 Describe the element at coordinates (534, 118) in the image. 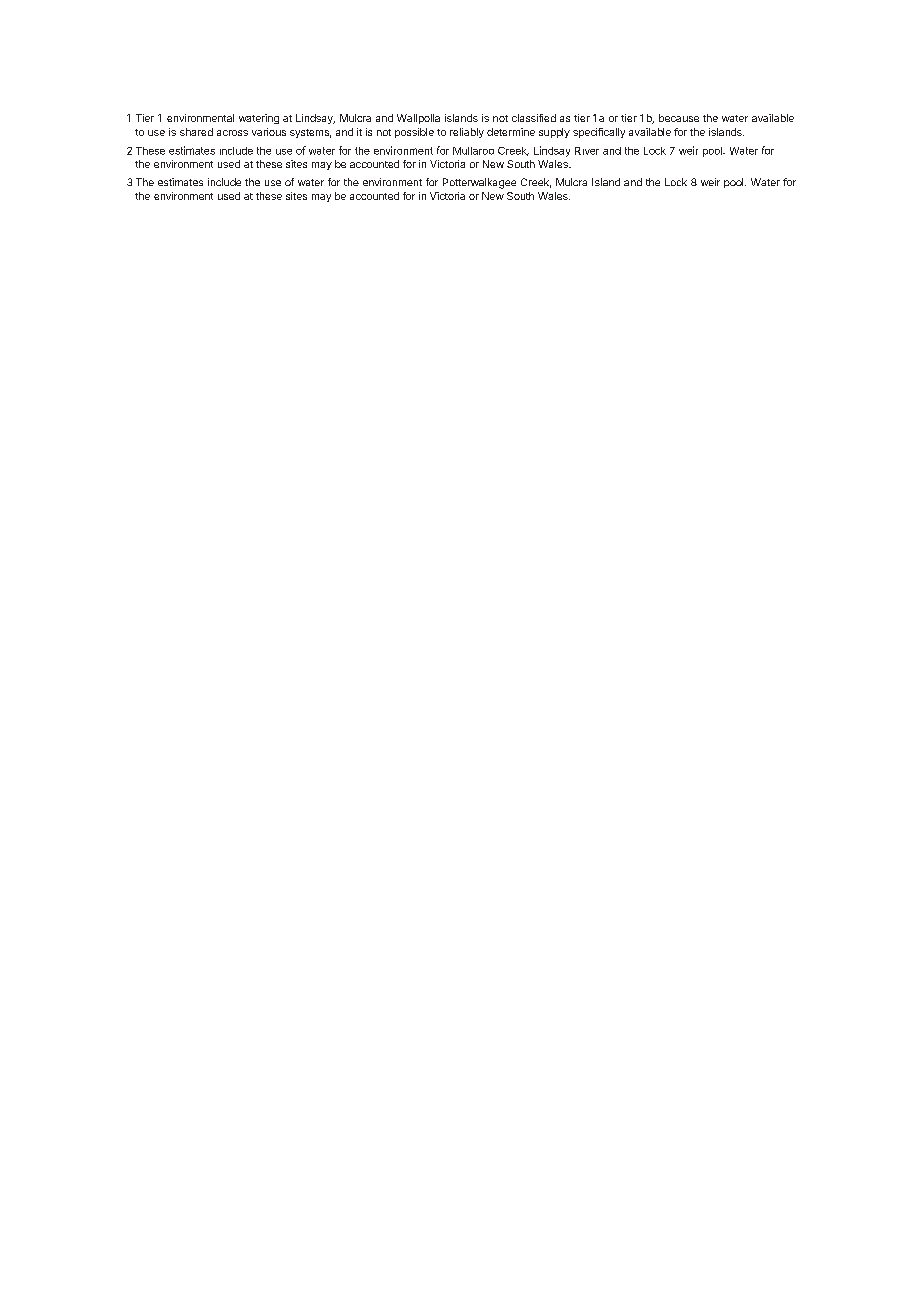

I see `classified` at that location.
